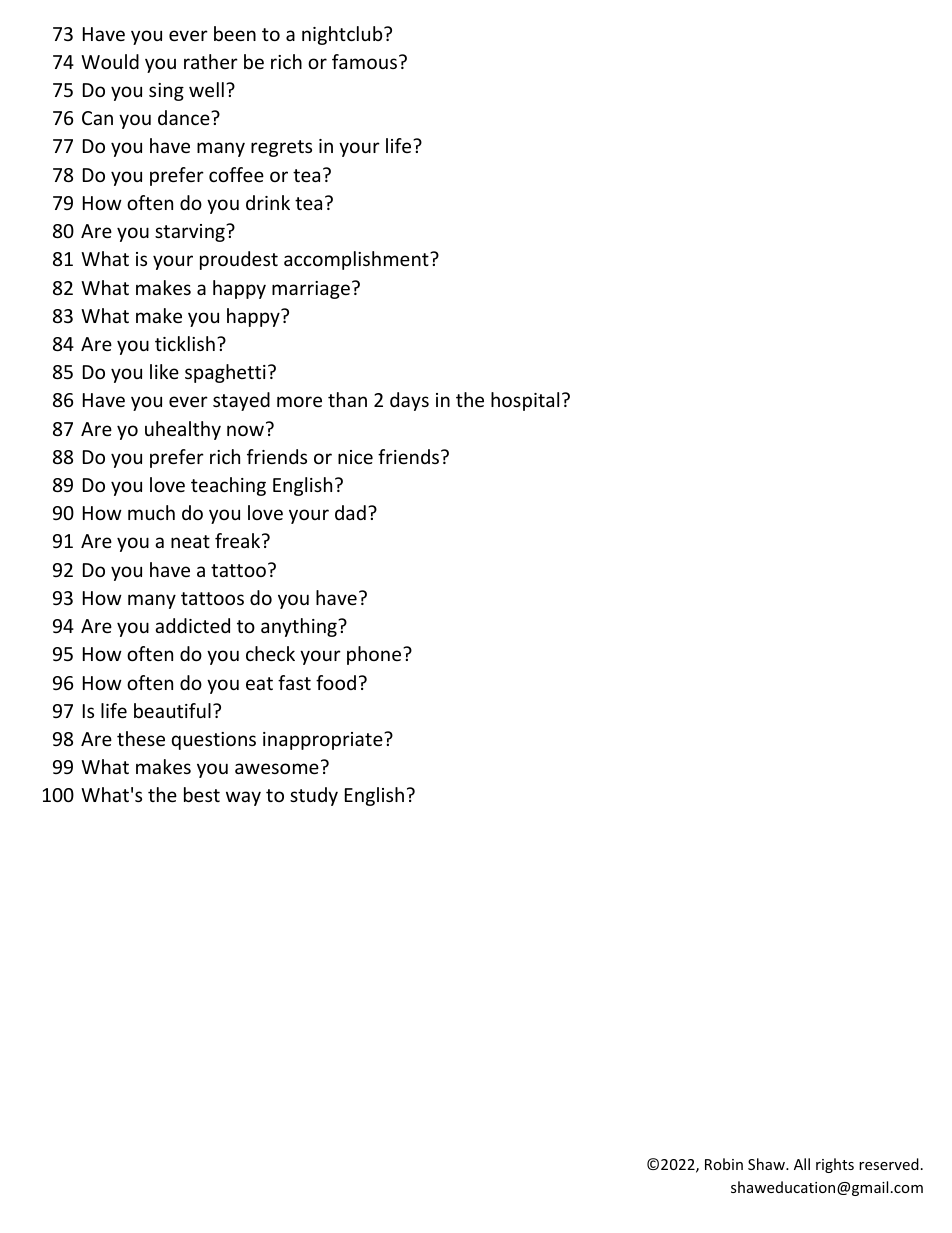  What do you see at coordinates (243, 798) in the image?
I see `way` at bounding box center [243, 798].
